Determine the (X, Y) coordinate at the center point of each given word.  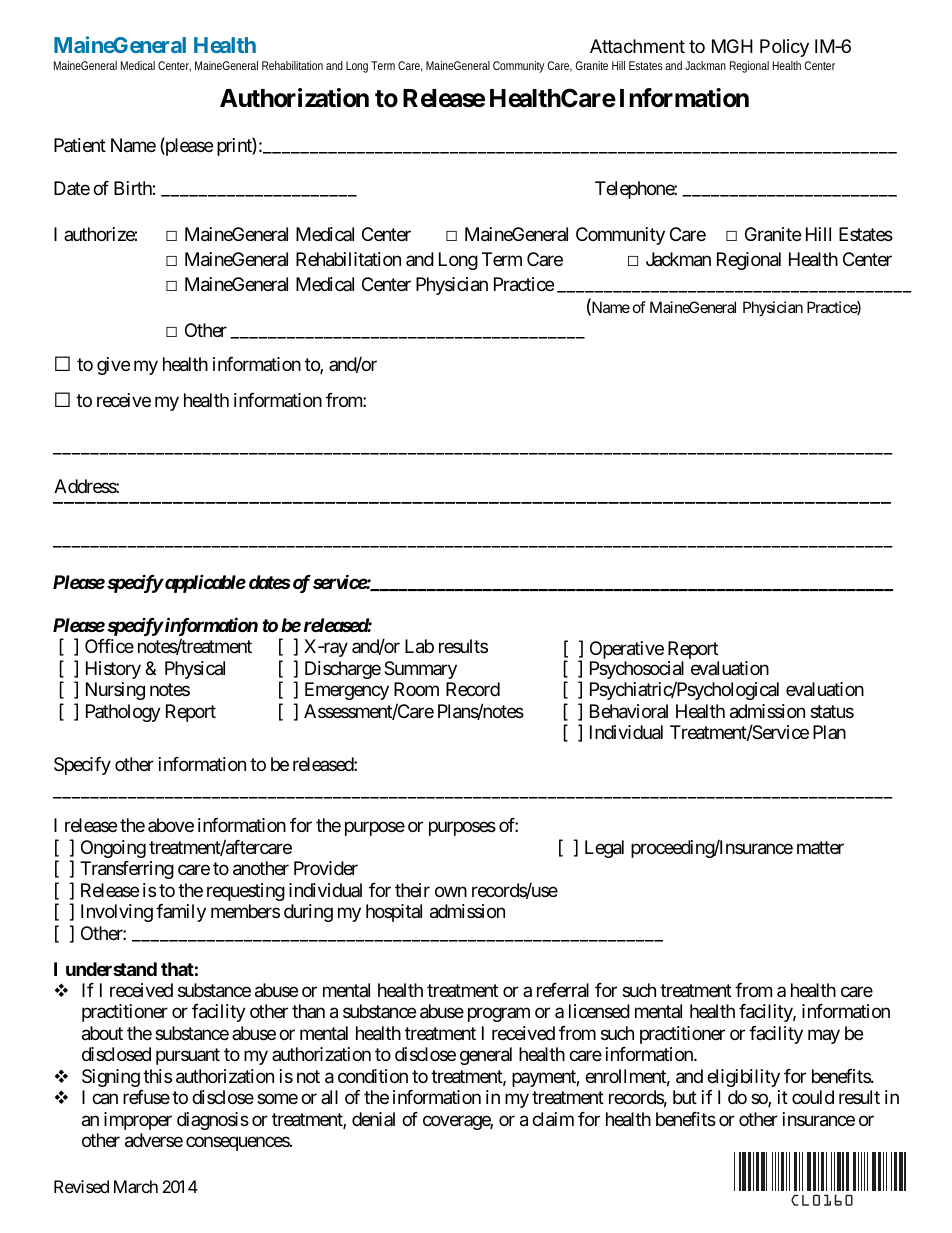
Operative (627, 651)
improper (138, 1121)
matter (820, 847)
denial (373, 1119)
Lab (419, 646)
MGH (732, 46)
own (451, 891)
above (171, 825)
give (113, 366)
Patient (80, 145)
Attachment (637, 46)
